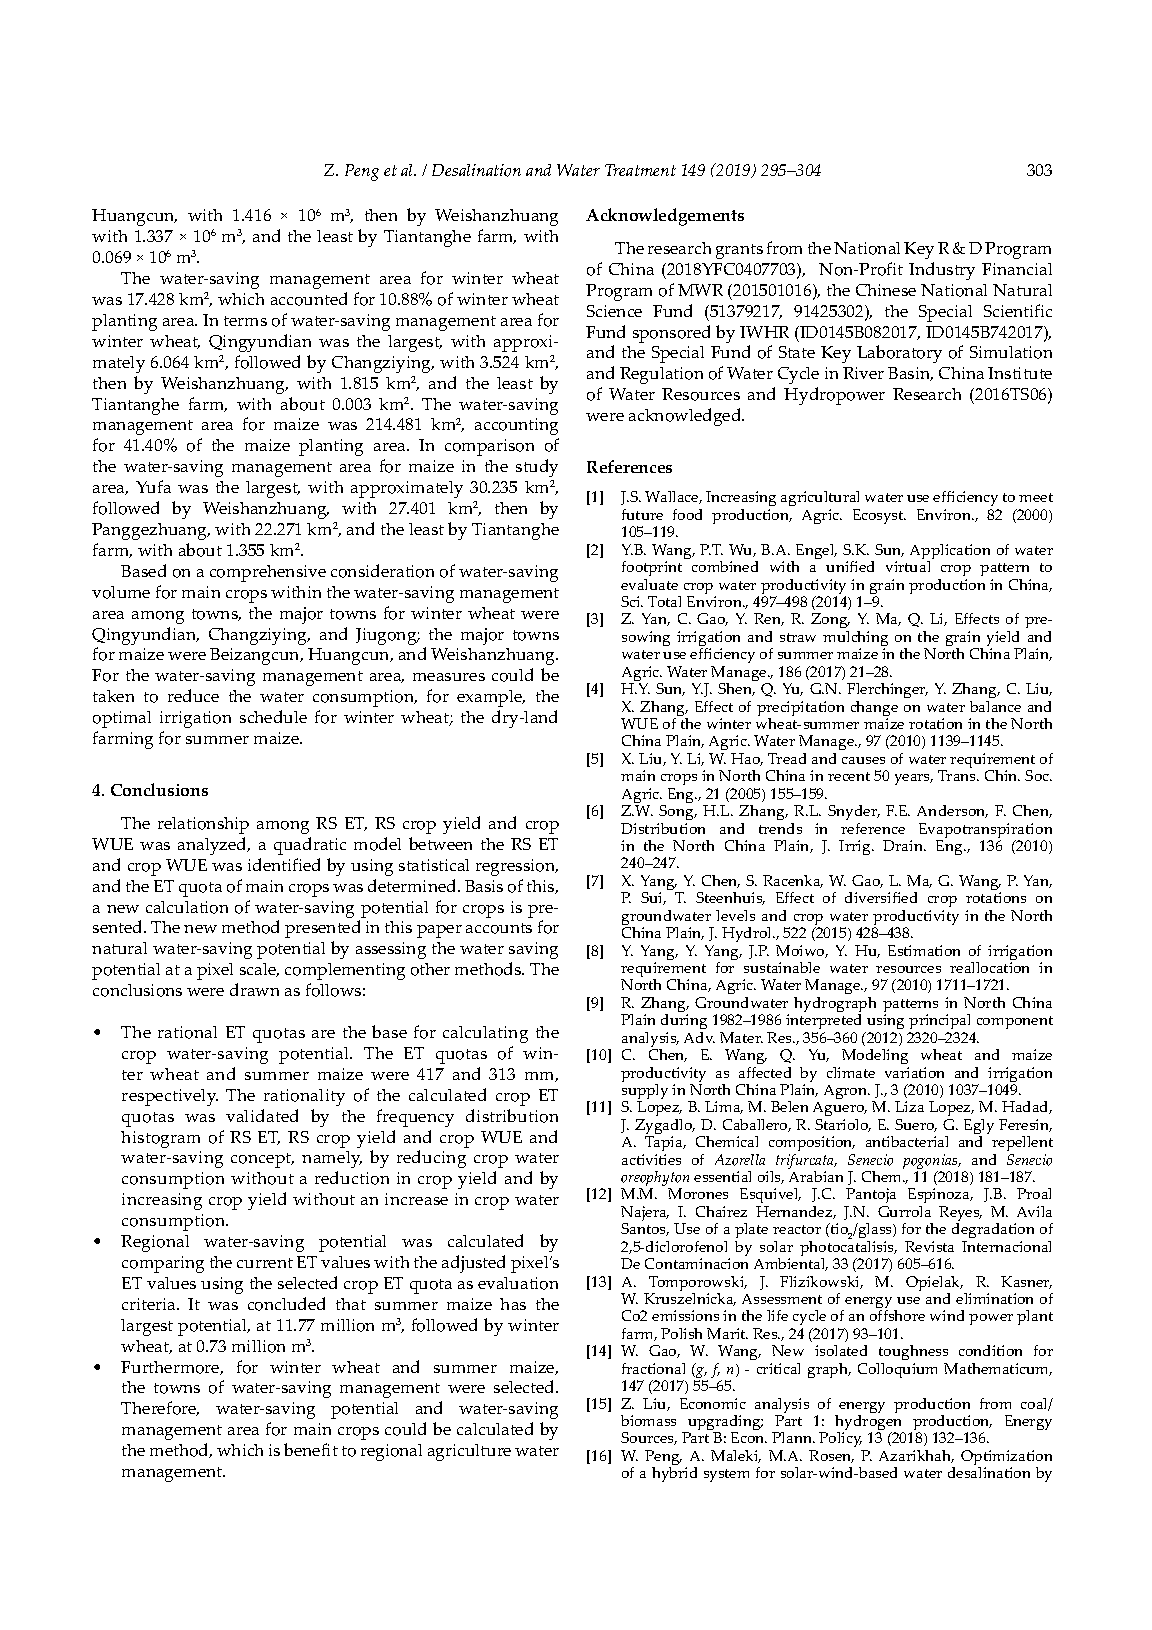 The width and height of the screenshot is (1152, 1630). I want to click on accounts, so click(499, 928).
